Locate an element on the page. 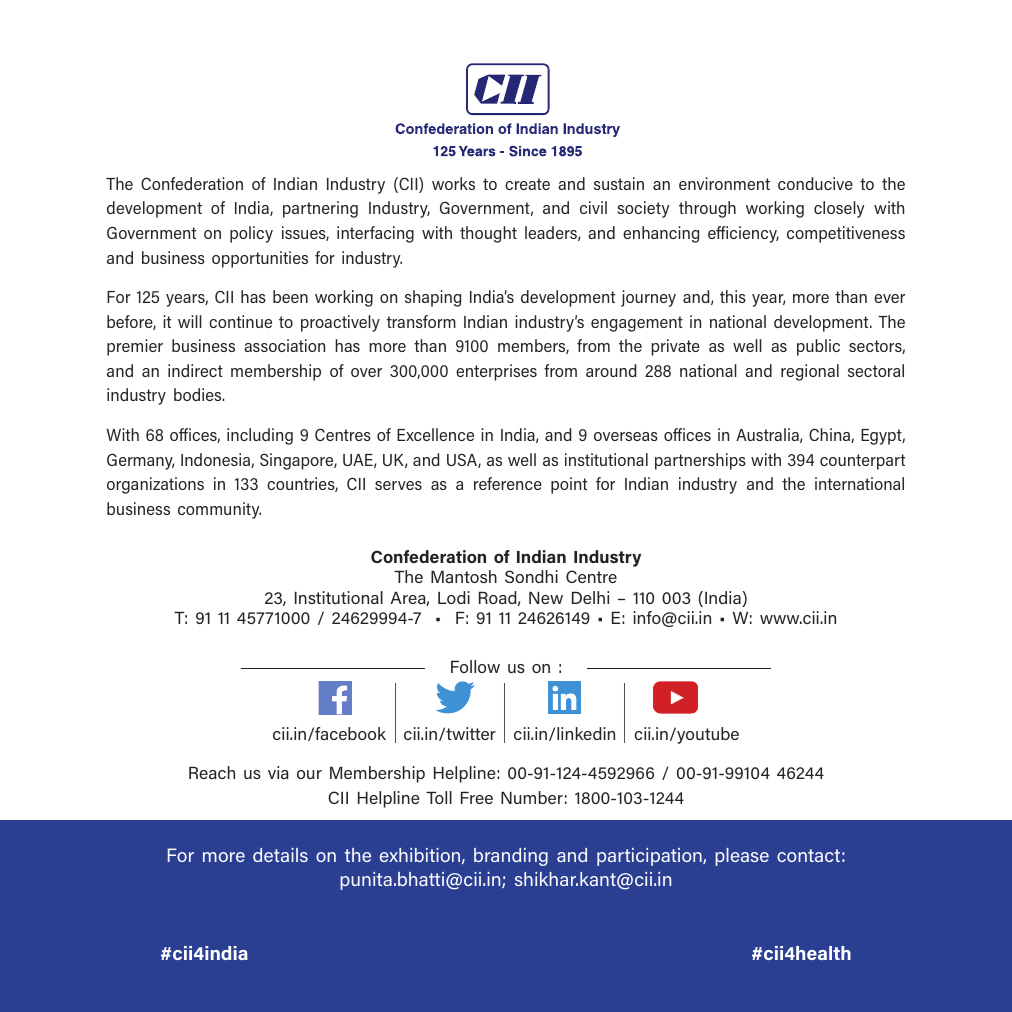 Image resolution: width=1012 pixels, height=1012 pixels. indirect is located at coordinates (195, 370).
